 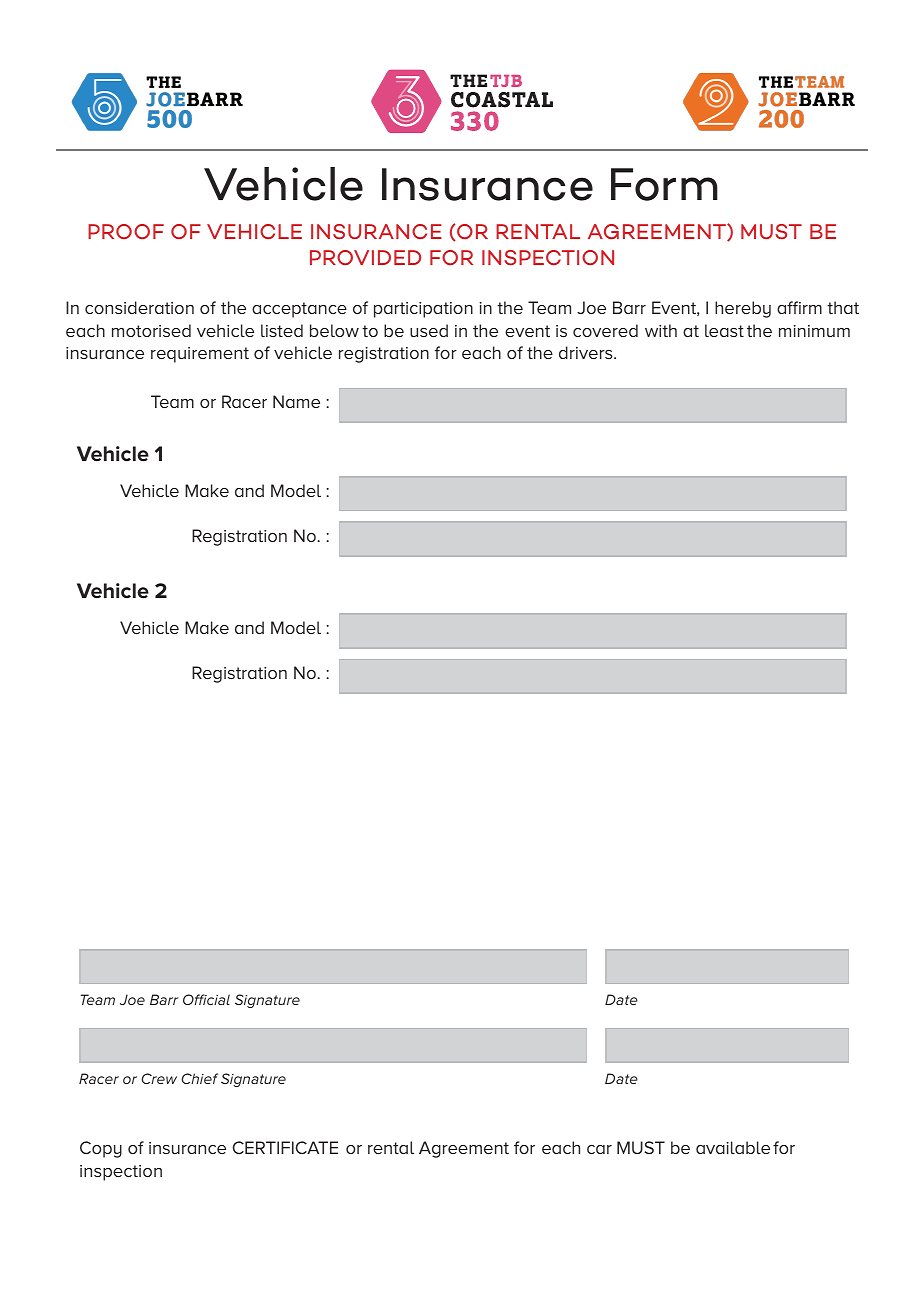 What do you see at coordinates (199, 1078) in the document?
I see `Chief` at bounding box center [199, 1078].
